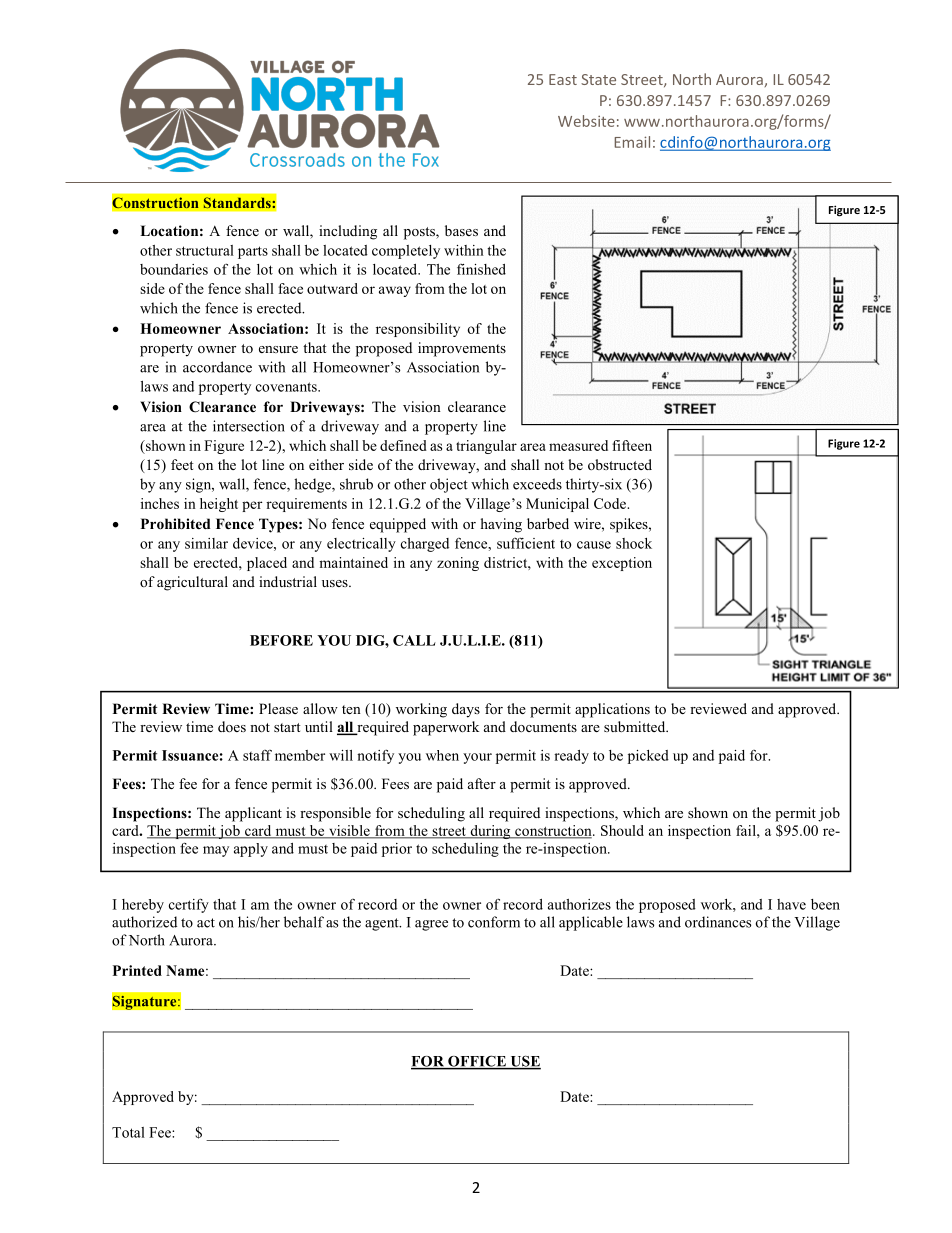 The width and height of the screenshot is (952, 1233). What do you see at coordinates (622, 564) in the screenshot?
I see `exception` at bounding box center [622, 564].
